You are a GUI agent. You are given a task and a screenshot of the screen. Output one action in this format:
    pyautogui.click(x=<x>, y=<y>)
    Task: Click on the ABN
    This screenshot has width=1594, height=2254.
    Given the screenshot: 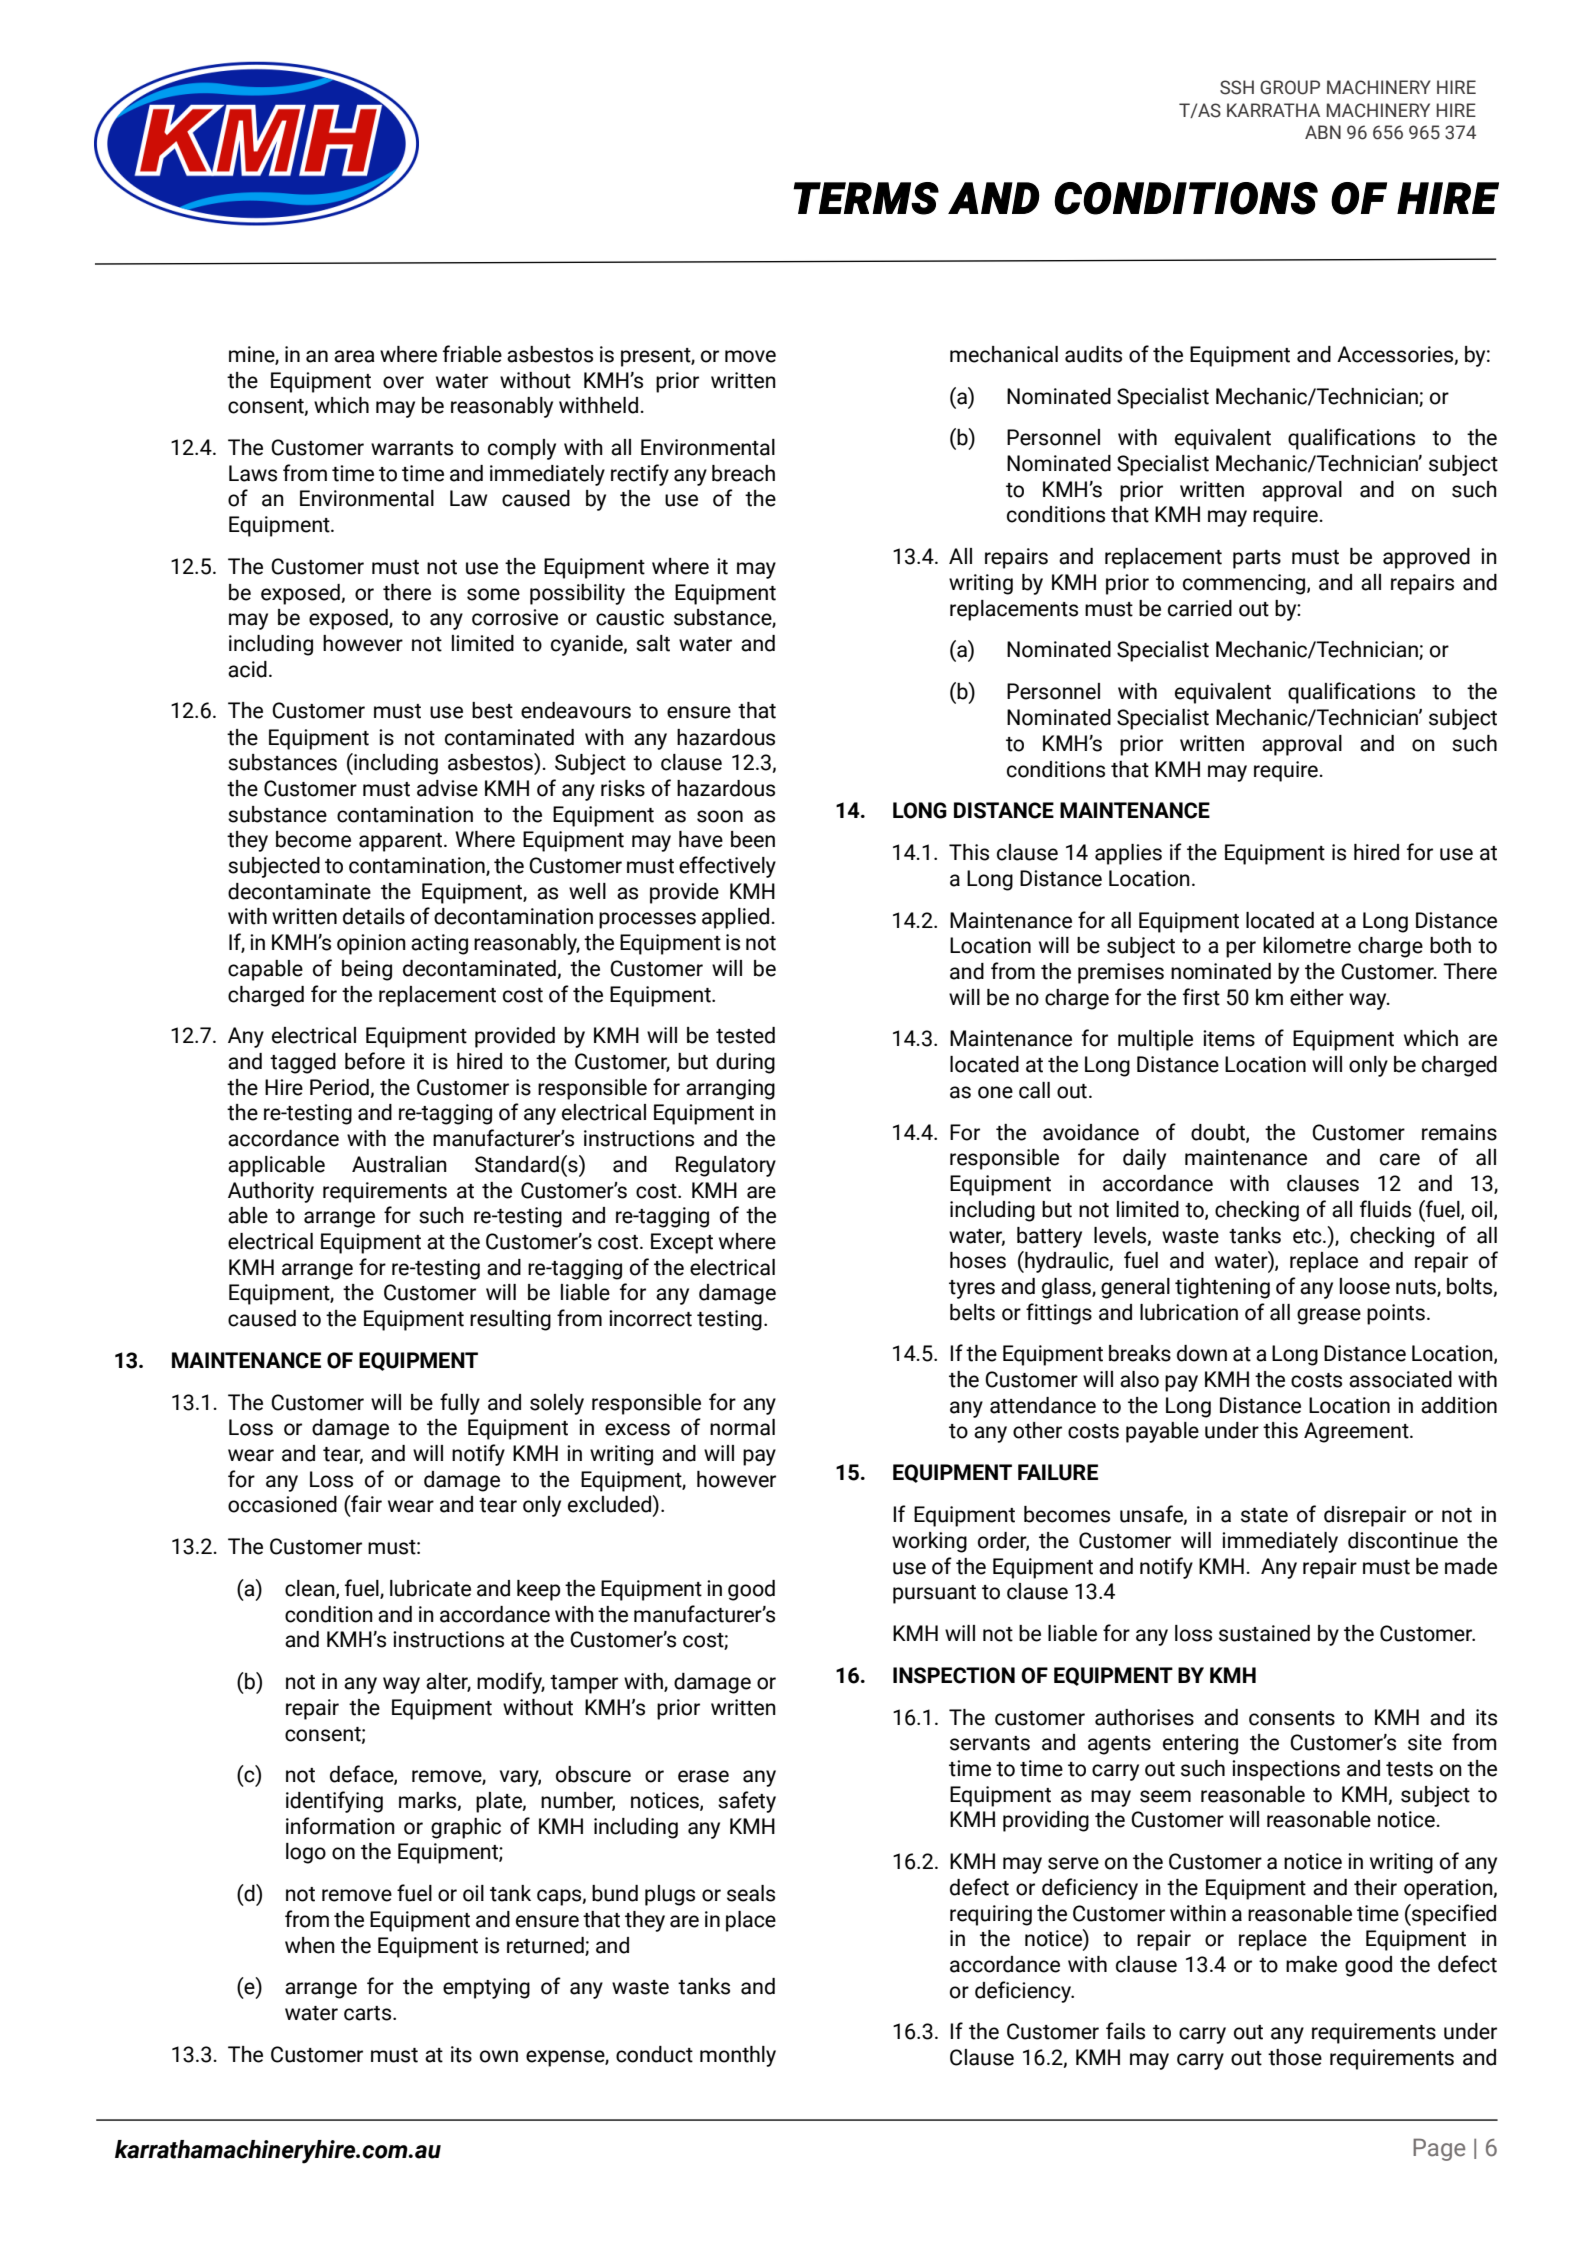 What is the action you would take?
    pyautogui.click(x=1323, y=132)
